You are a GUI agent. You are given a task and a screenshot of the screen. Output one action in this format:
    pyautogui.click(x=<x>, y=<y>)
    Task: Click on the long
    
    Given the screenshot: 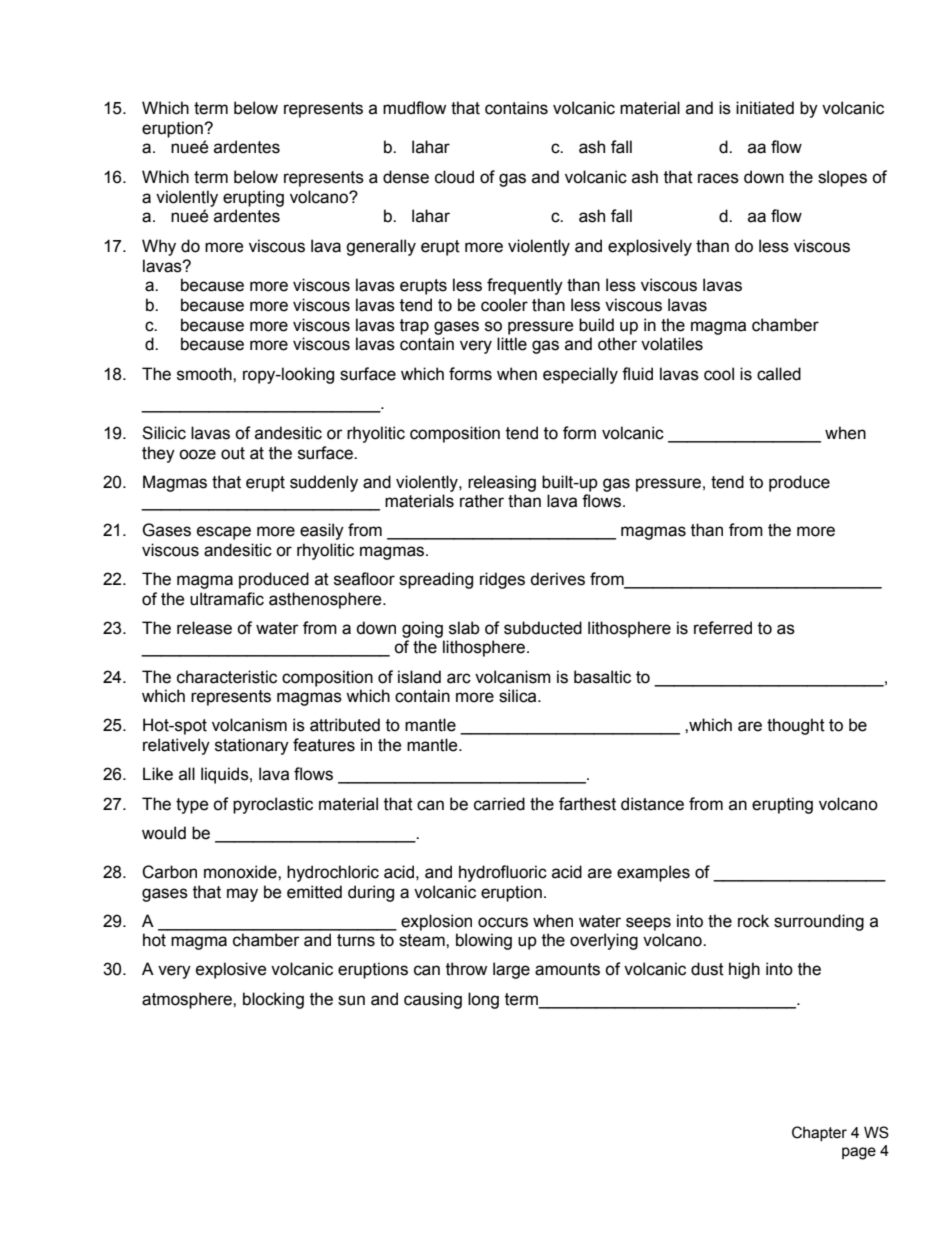 What is the action you would take?
    pyautogui.click(x=483, y=1000)
